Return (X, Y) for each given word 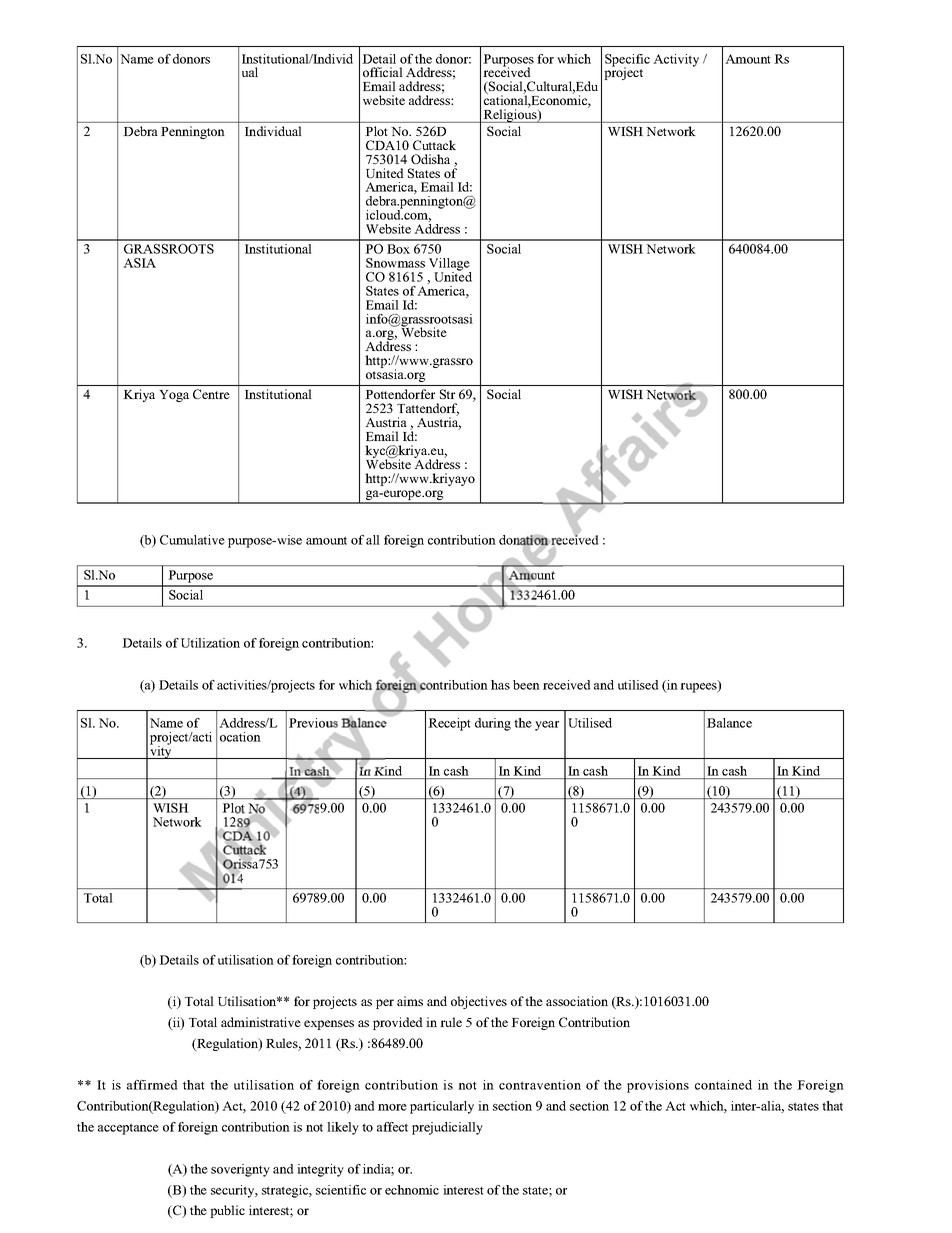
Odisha (430, 159)
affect (392, 1127)
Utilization (210, 643)
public (227, 1211)
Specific (627, 61)
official (383, 72)
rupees (699, 687)
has (500, 685)
